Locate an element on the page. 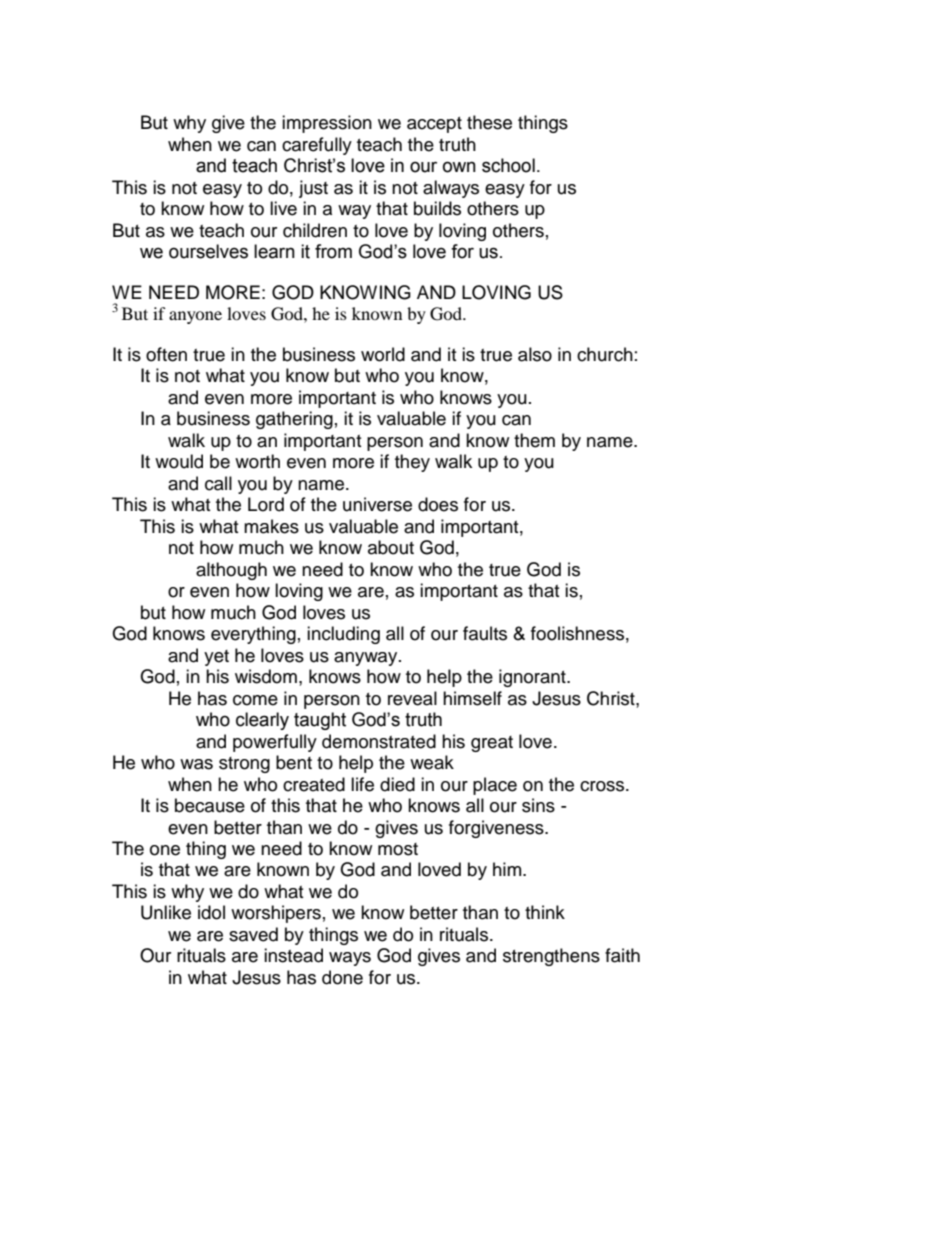 This image has width=952, height=1233. done is located at coordinates (342, 977).
